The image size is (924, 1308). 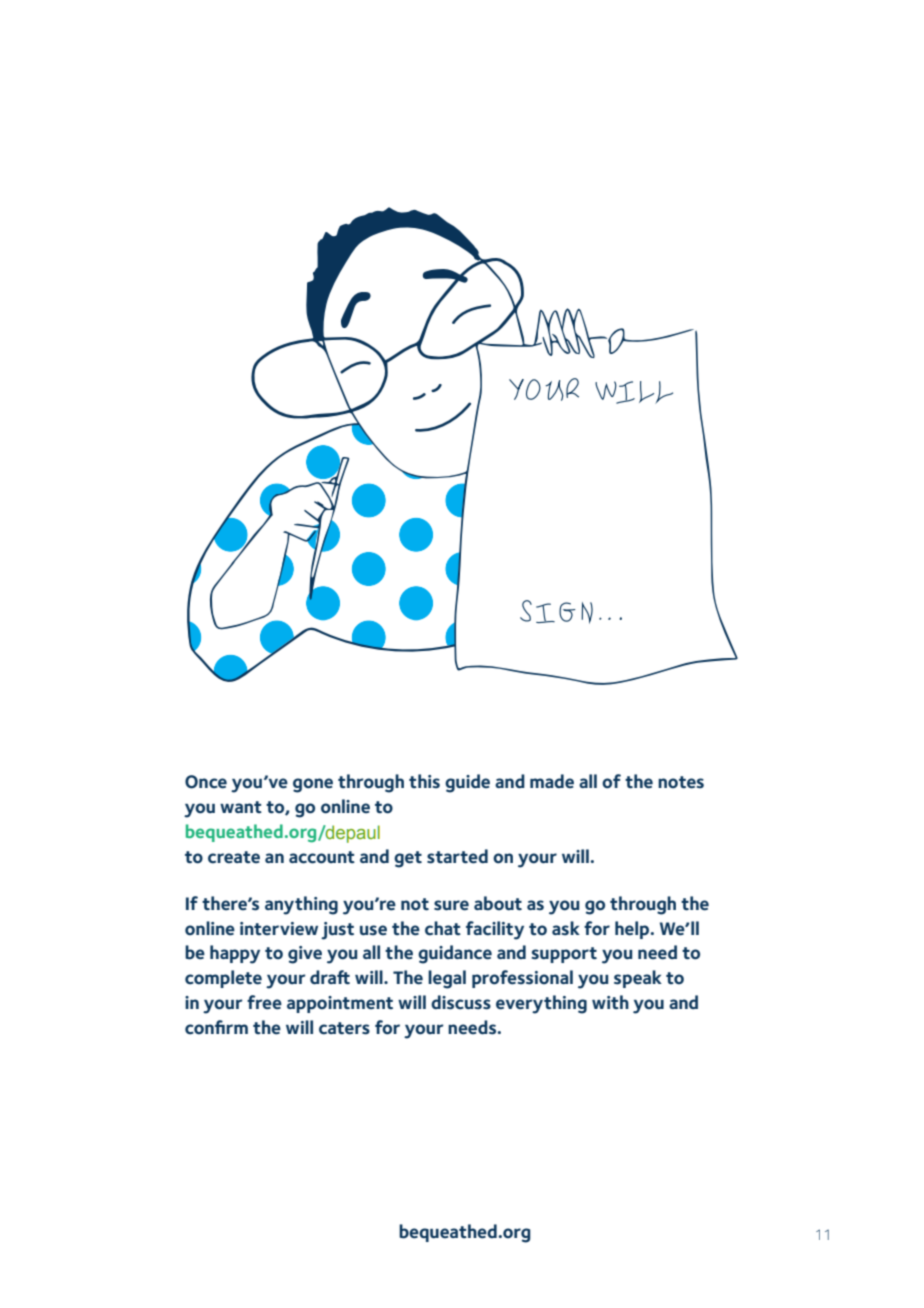 What do you see at coordinates (313, 785) in the image?
I see `gone` at bounding box center [313, 785].
